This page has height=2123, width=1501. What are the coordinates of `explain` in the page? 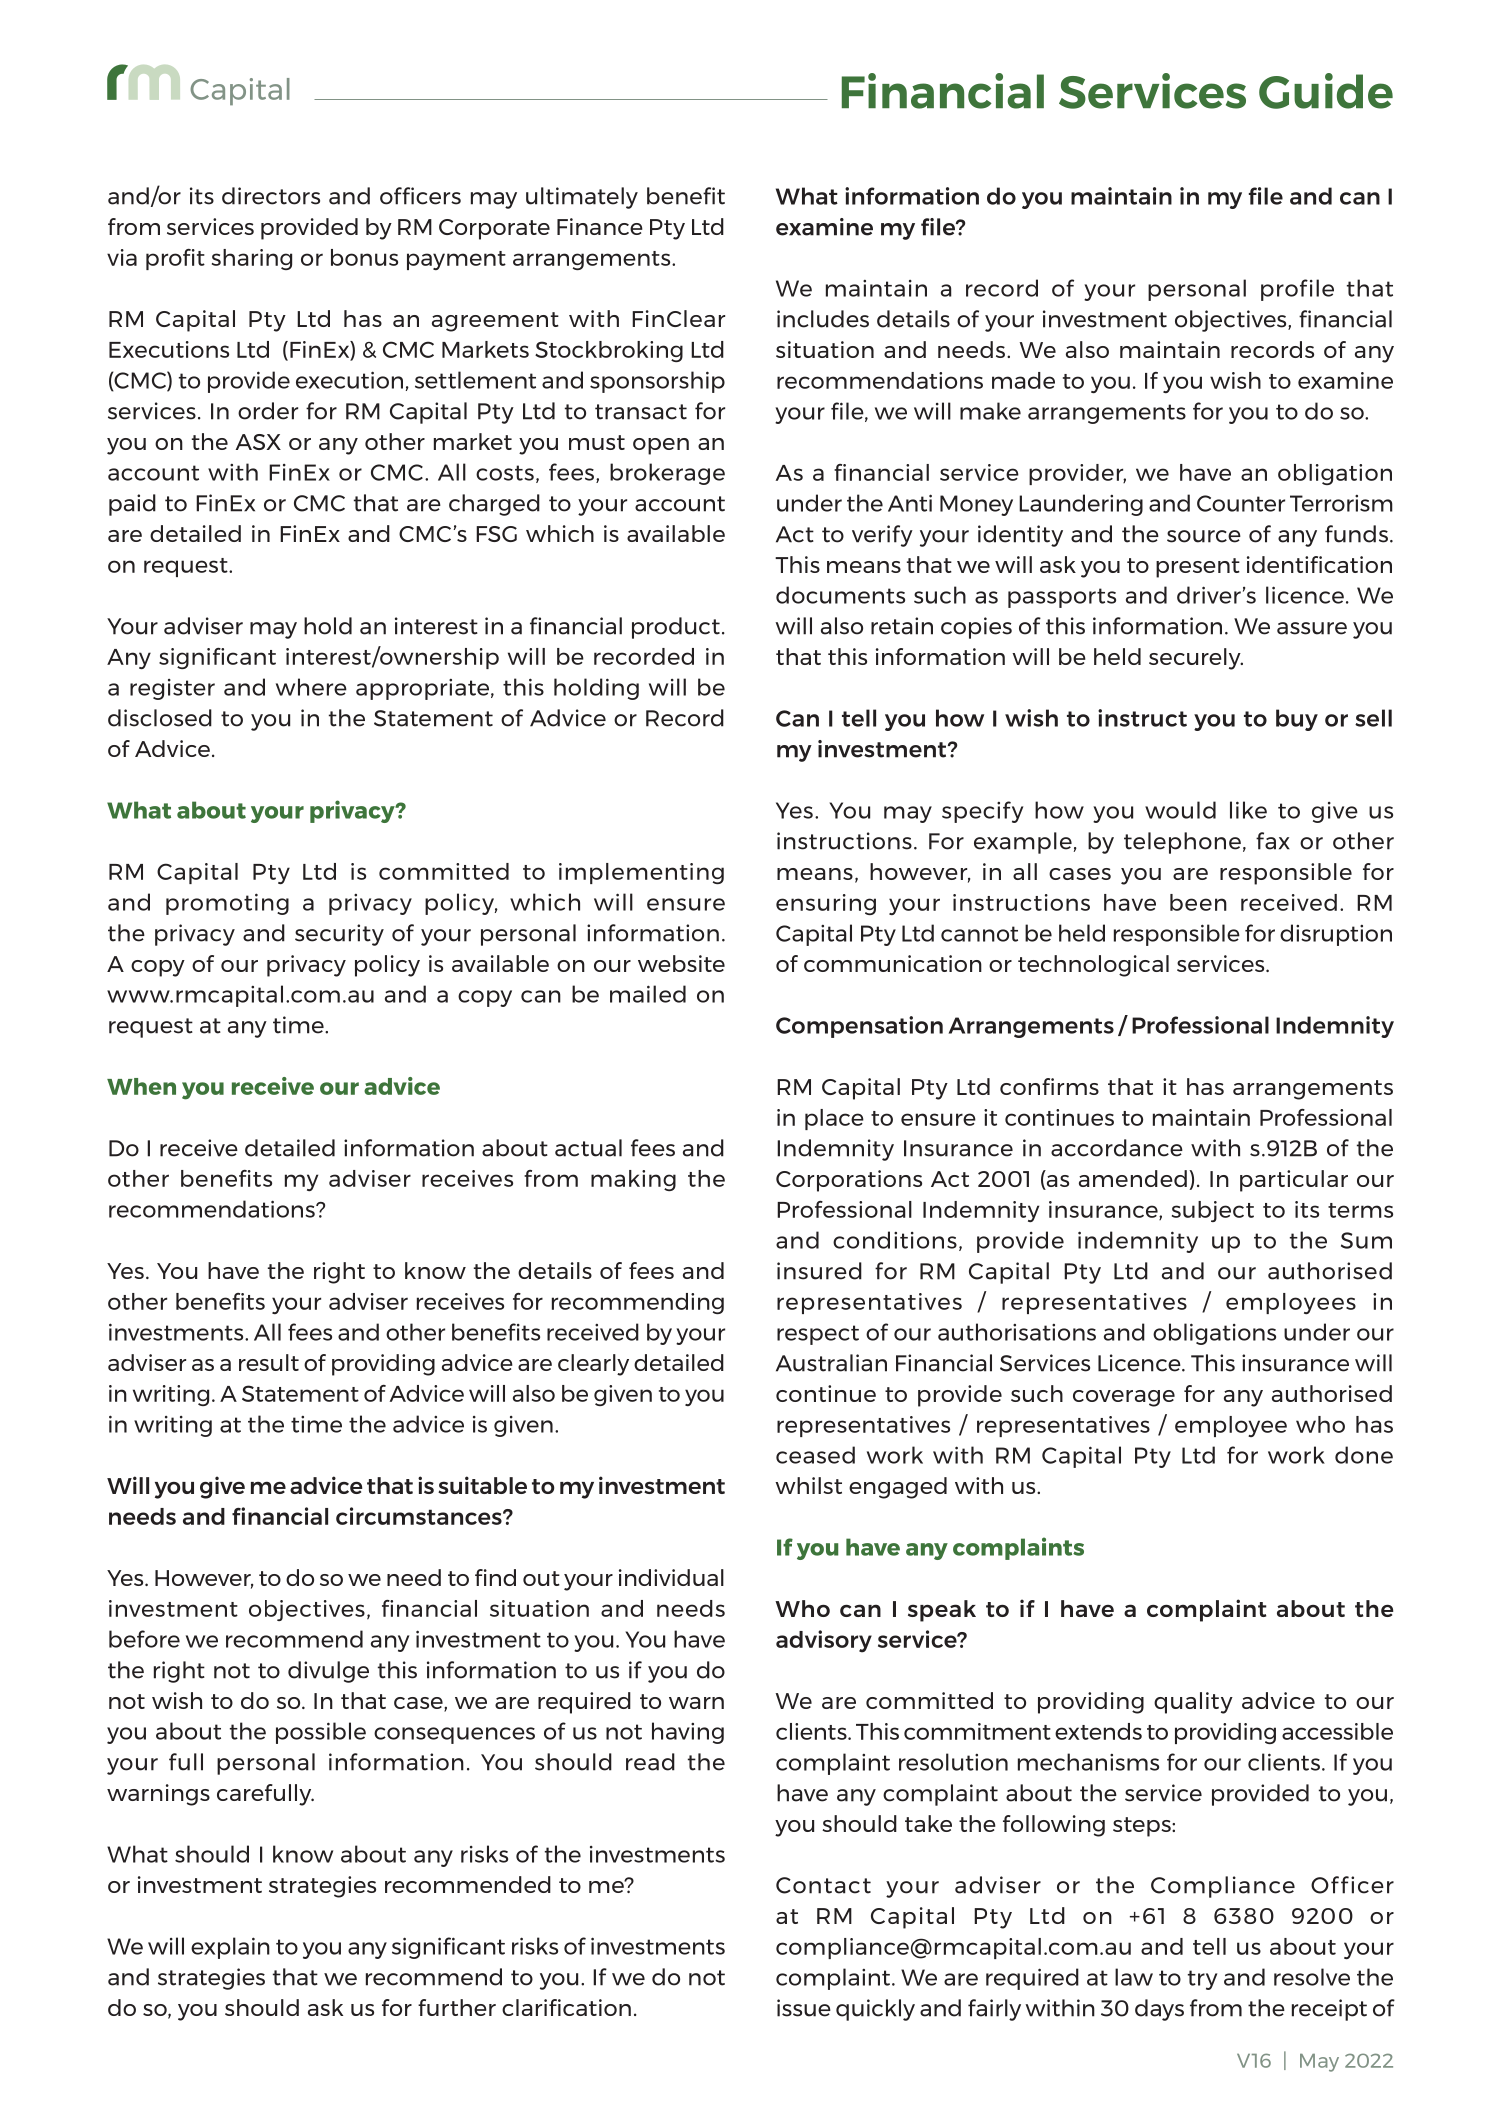 It's located at (230, 1948).
